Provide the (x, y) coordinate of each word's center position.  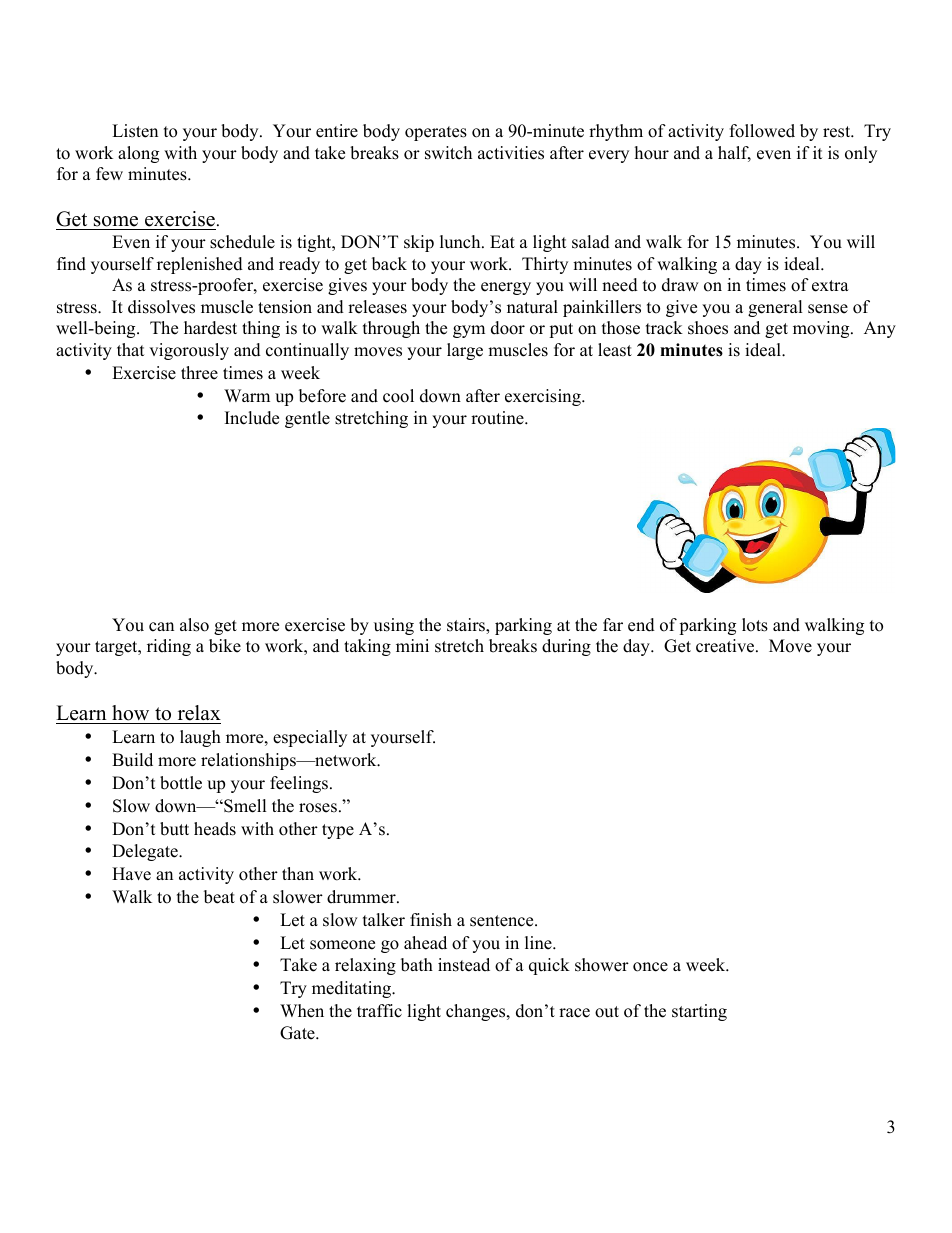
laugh (200, 738)
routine (498, 418)
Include (252, 418)
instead (464, 965)
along (138, 154)
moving (822, 329)
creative (726, 646)
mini (412, 645)
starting (699, 1012)
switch (448, 153)
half (734, 154)
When (302, 1011)
